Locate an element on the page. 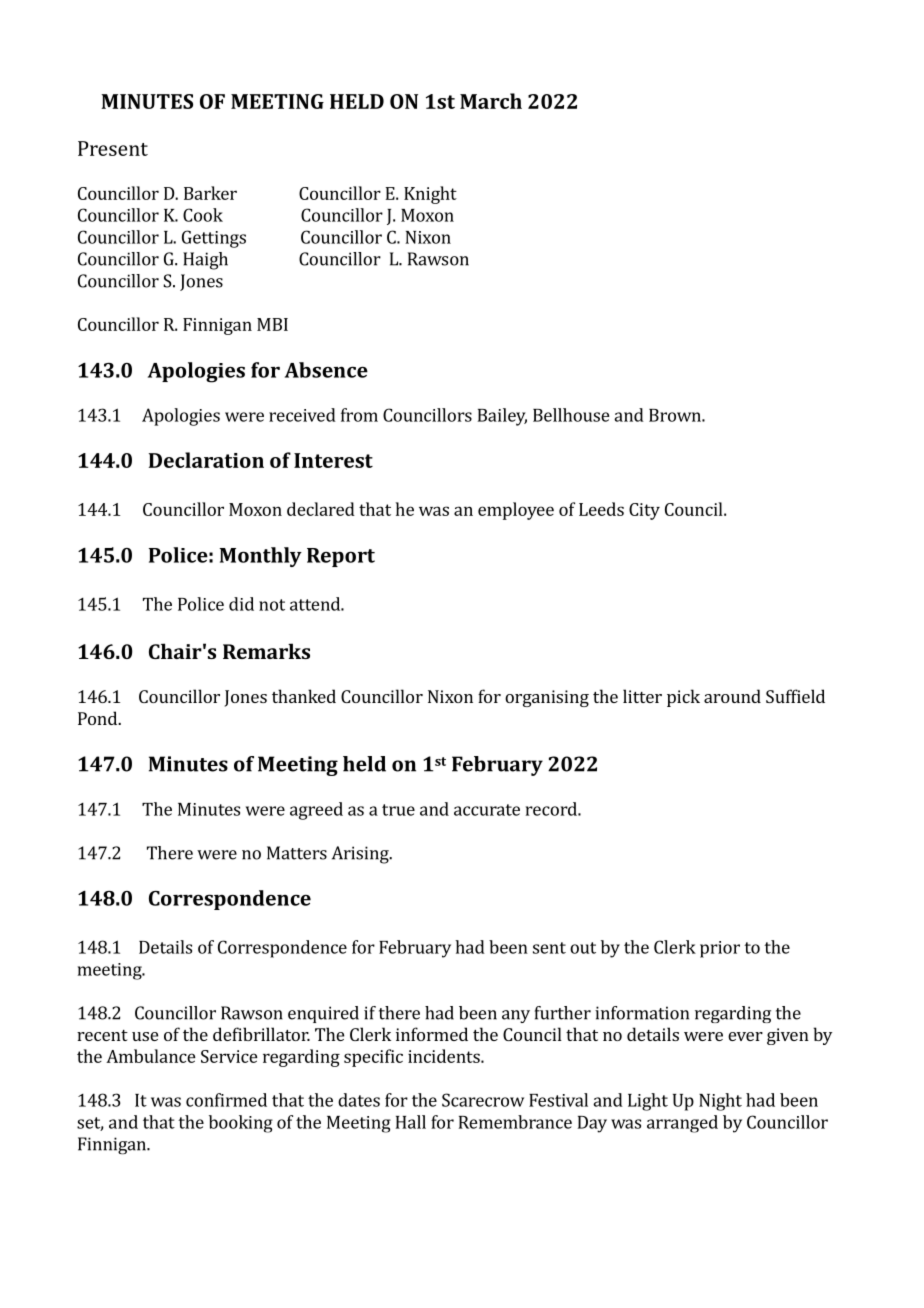  Report is located at coordinates (341, 557).
